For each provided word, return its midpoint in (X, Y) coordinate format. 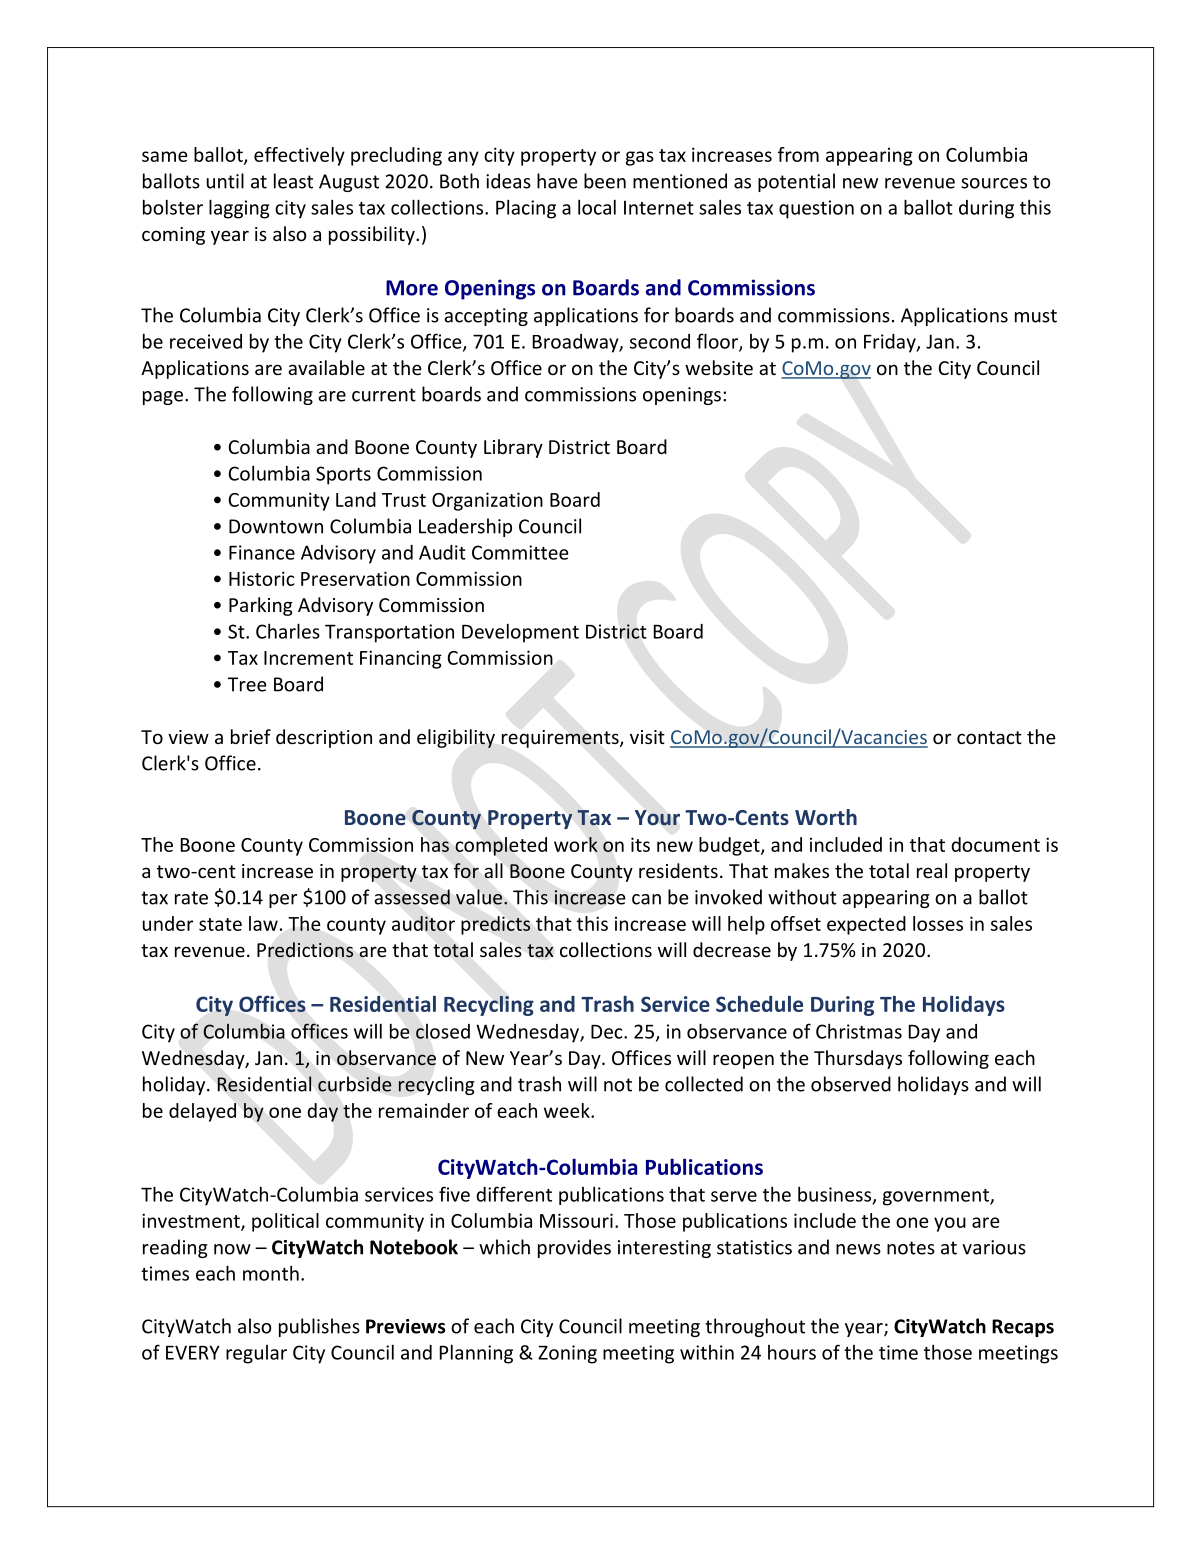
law (263, 923)
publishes (319, 1327)
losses (938, 923)
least (293, 181)
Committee (520, 552)
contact (989, 737)
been (605, 181)
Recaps (1023, 1328)
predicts (495, 925)
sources (994, 183)
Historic (261, 578)
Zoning (567, 1354)
